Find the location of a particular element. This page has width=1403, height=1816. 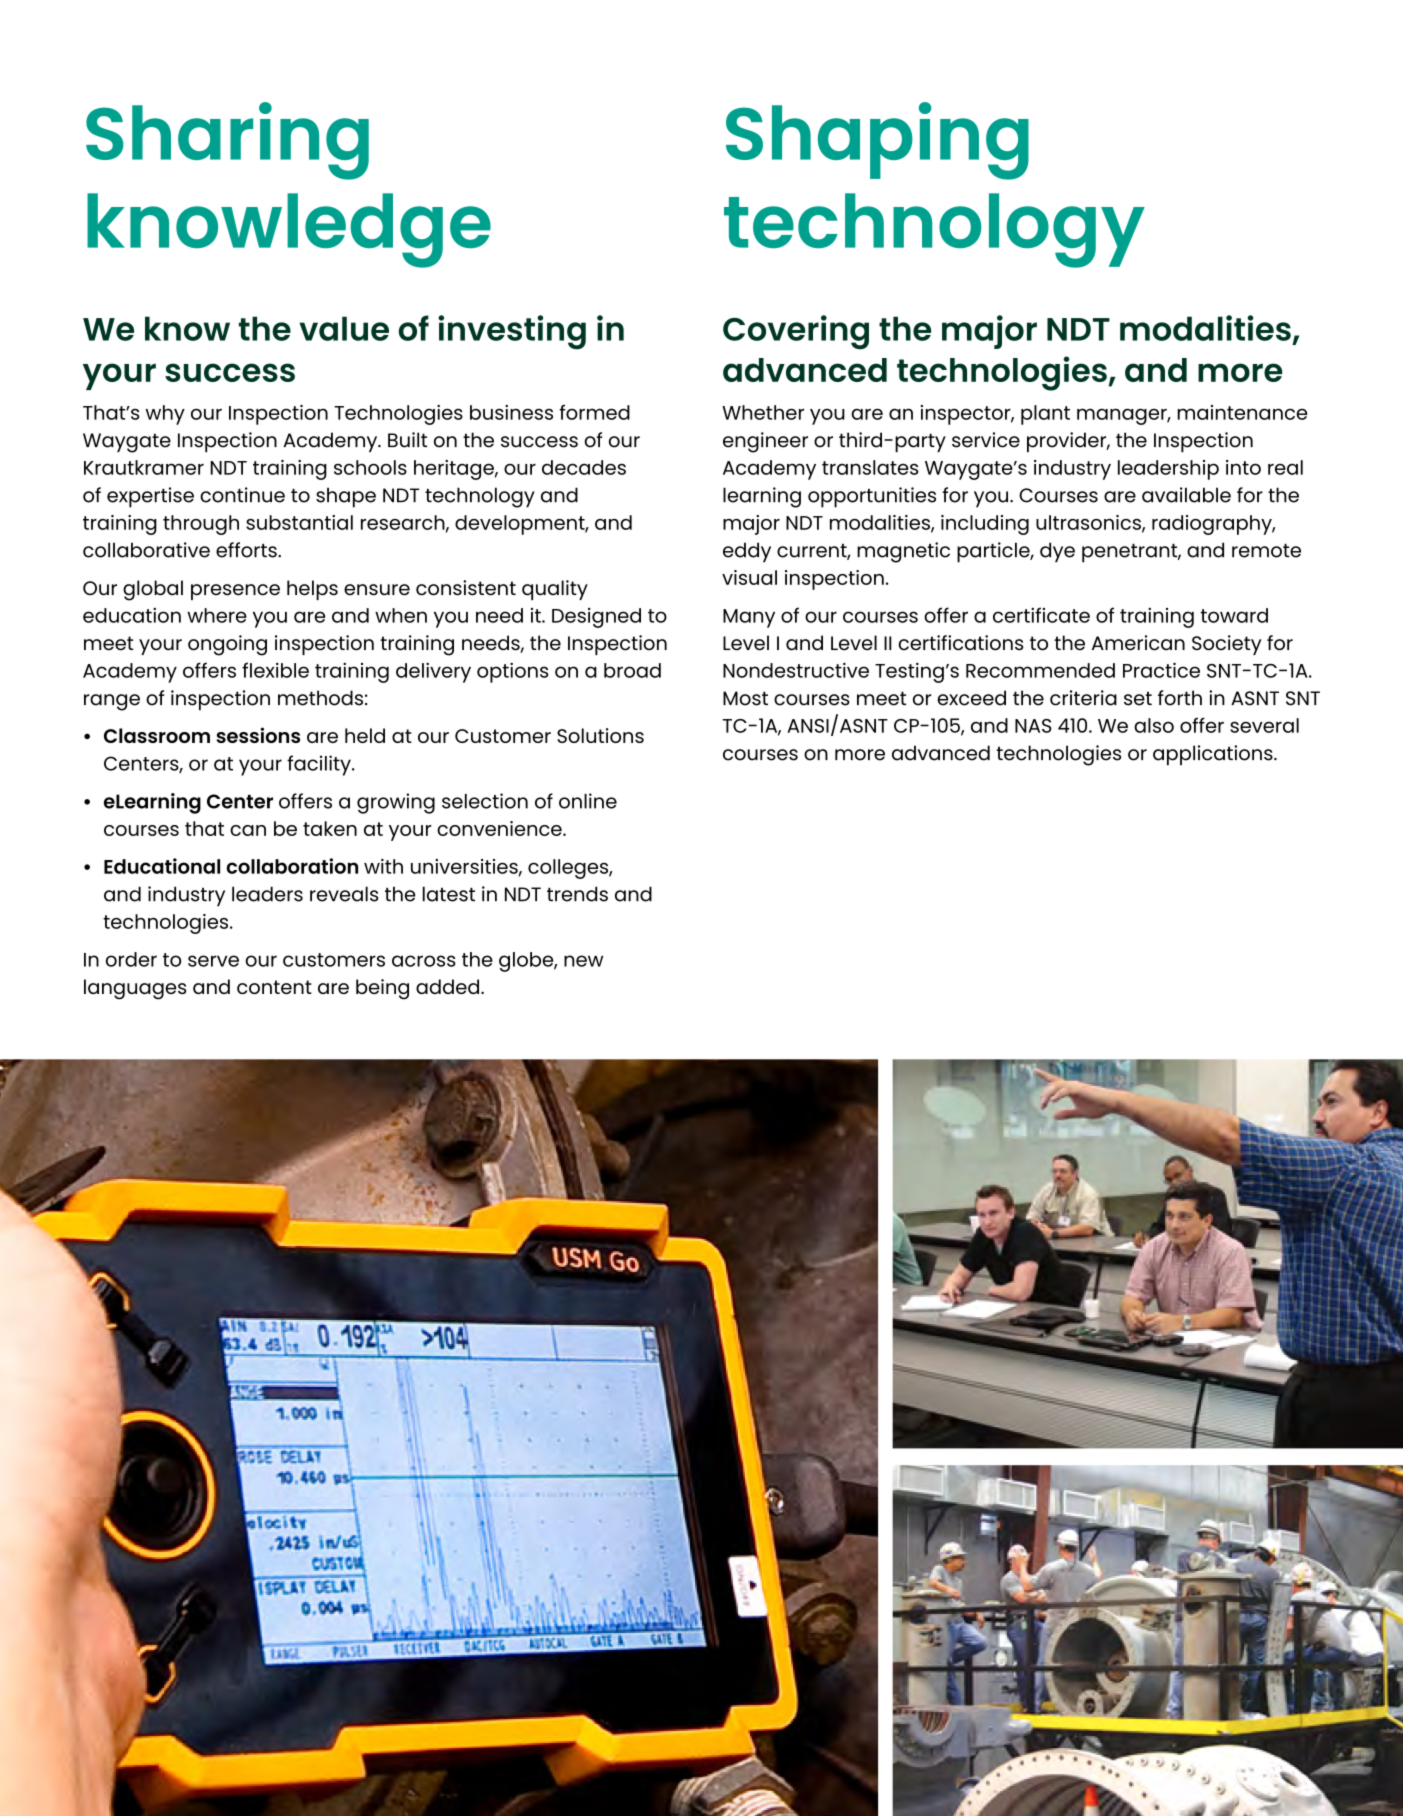

applications is located at coordinates (1214, 755).
